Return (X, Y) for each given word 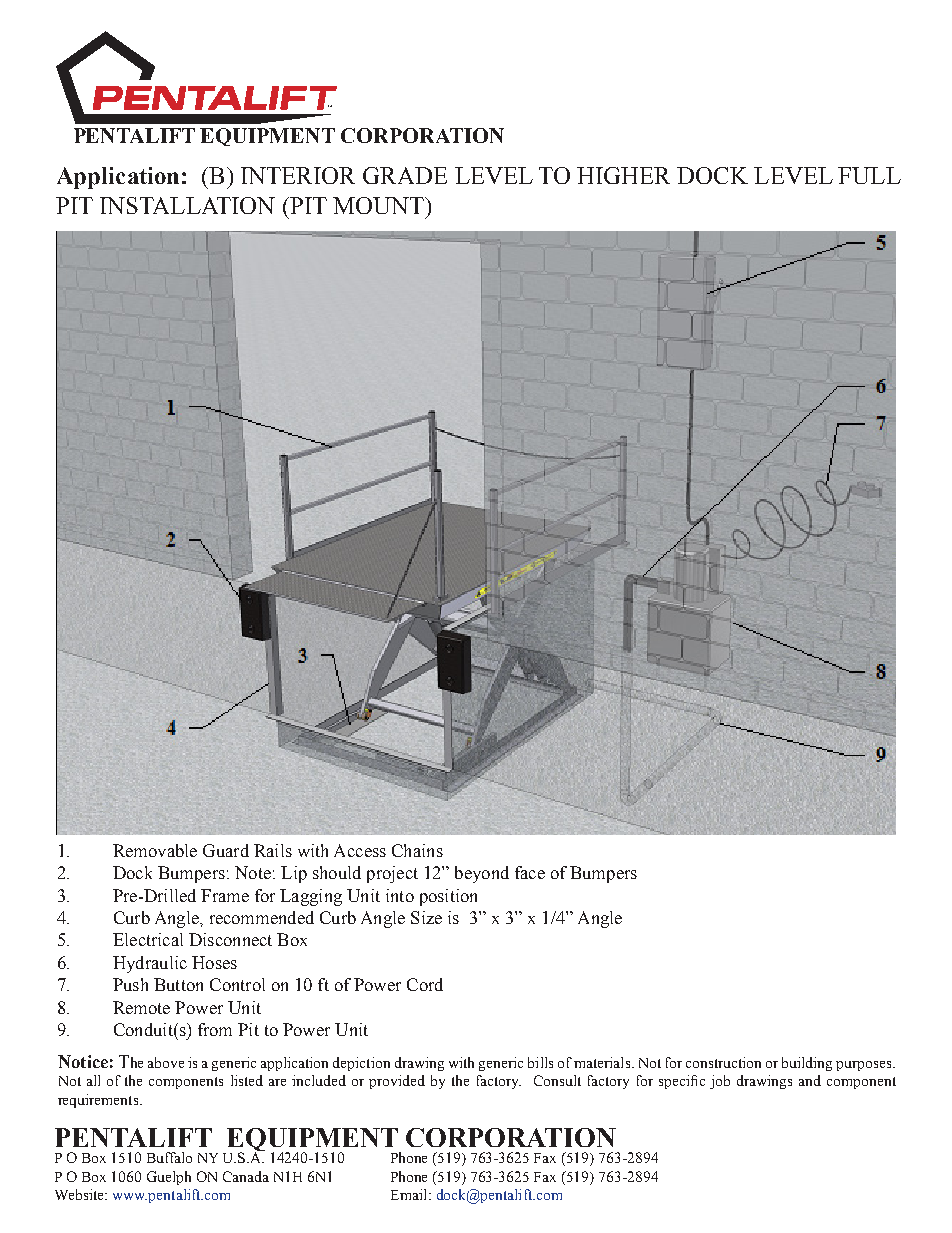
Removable (155, 850)
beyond (482, 874)
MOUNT (379, 205)
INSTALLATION (187, 205)
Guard (226, 850)
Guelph (169, 1178)
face (530, 872)
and (810, 1080)
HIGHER (623, 175)
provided (397, 1082)
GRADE (405, 175)
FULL (869, 175)
